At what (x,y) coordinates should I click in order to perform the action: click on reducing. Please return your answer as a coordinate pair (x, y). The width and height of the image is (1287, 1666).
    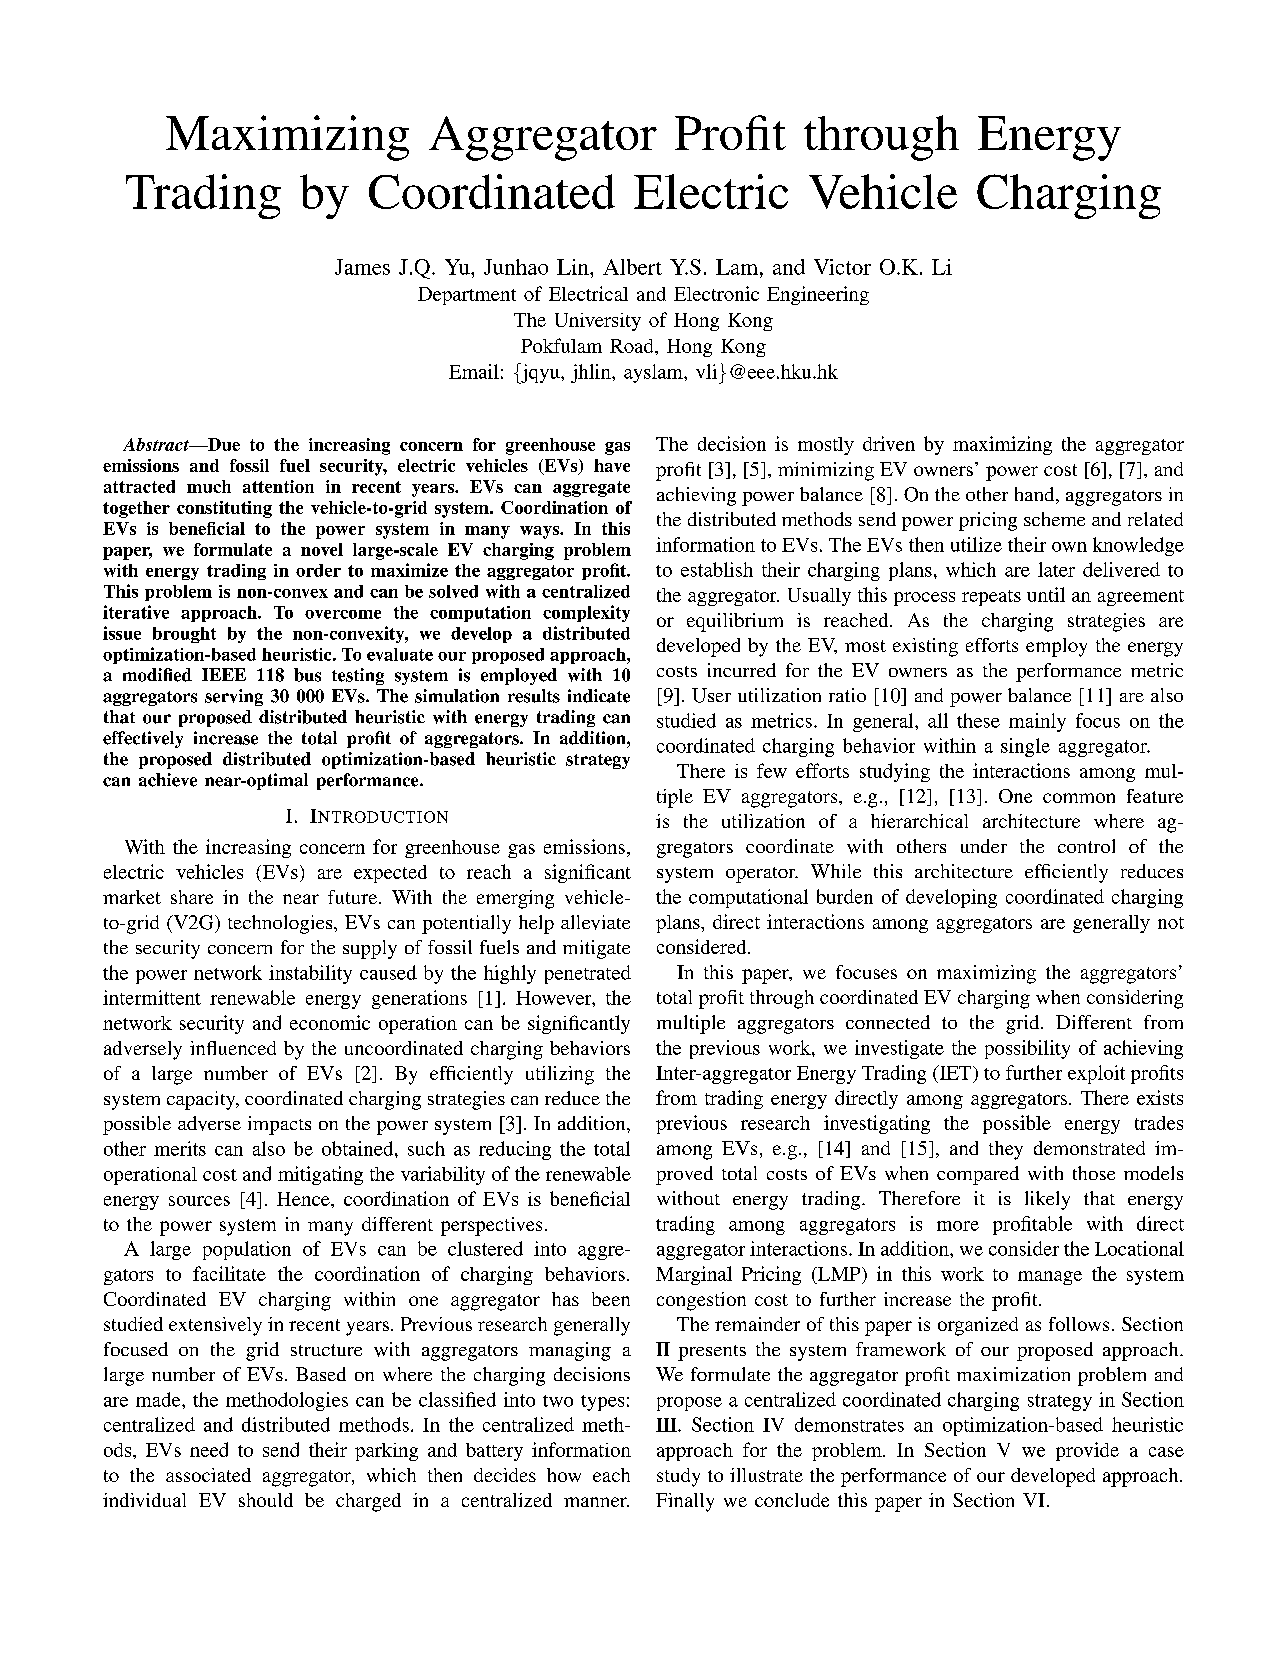
    Looking at the image, I should click on (515, 1150).
